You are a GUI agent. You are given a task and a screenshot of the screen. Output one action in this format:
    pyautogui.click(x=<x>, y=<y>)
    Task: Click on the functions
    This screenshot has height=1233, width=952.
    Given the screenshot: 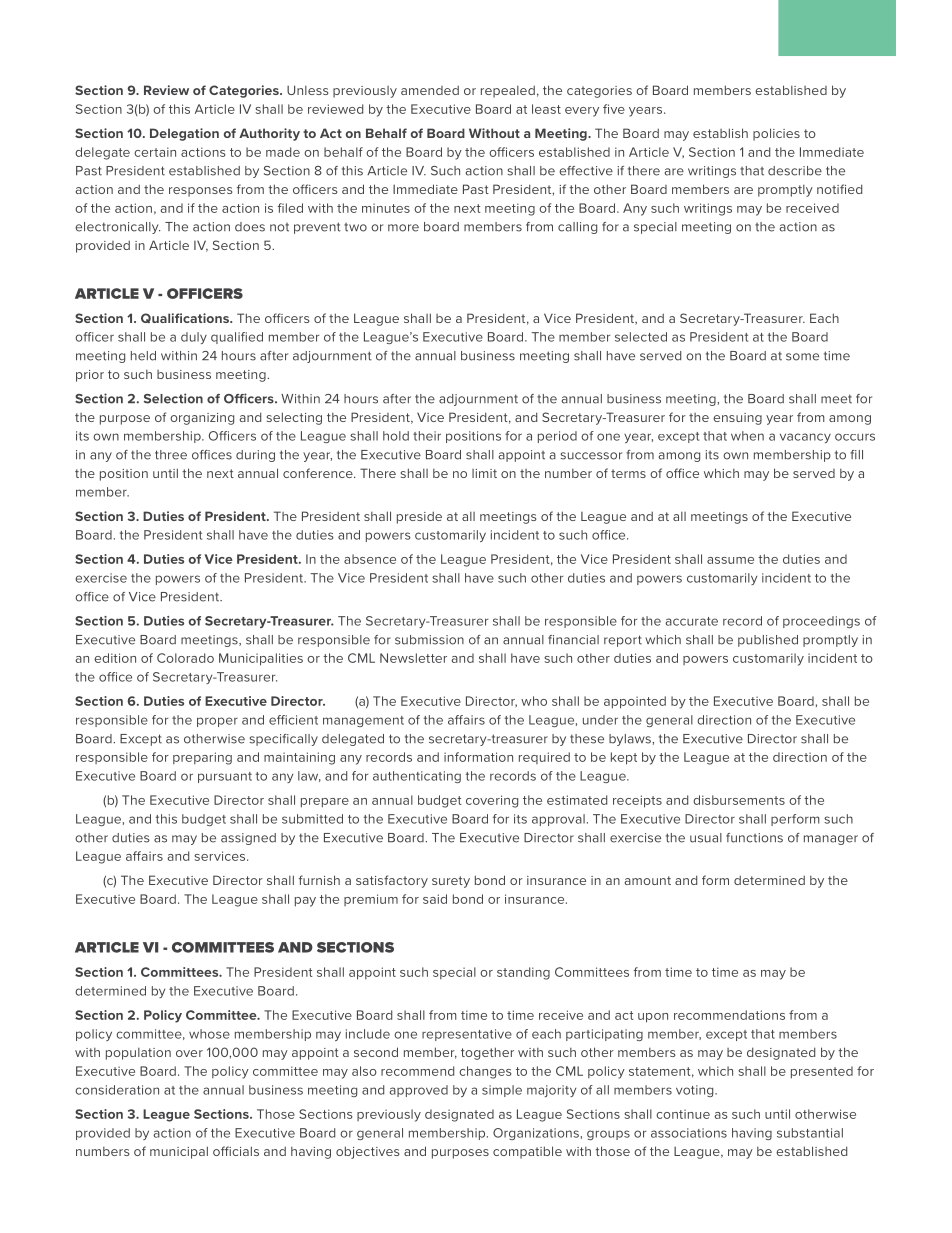 What is the action you would take?
    pyautogui.click(x=754, y=838)
